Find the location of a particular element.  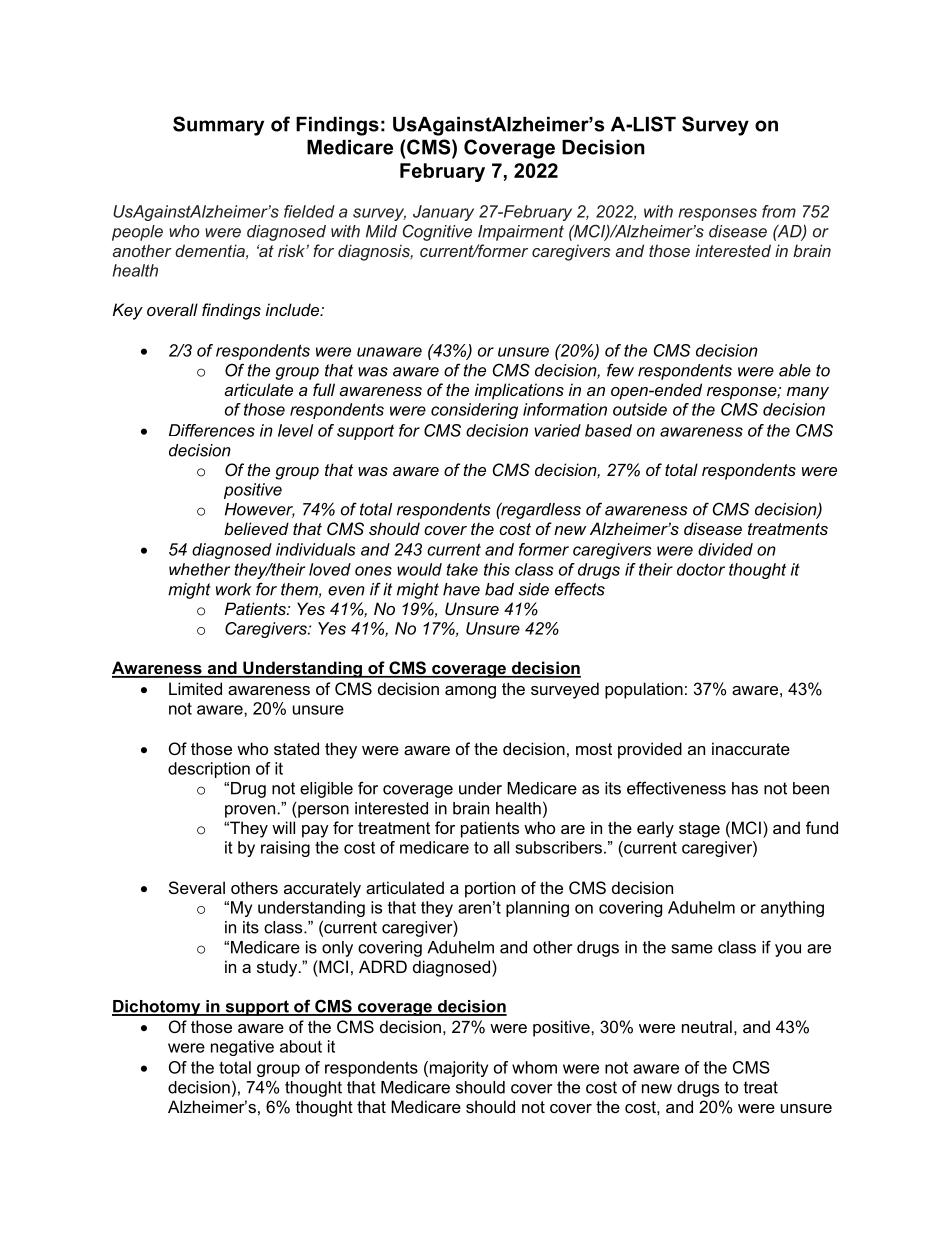

doctor is located at coordinates (701, 569).
